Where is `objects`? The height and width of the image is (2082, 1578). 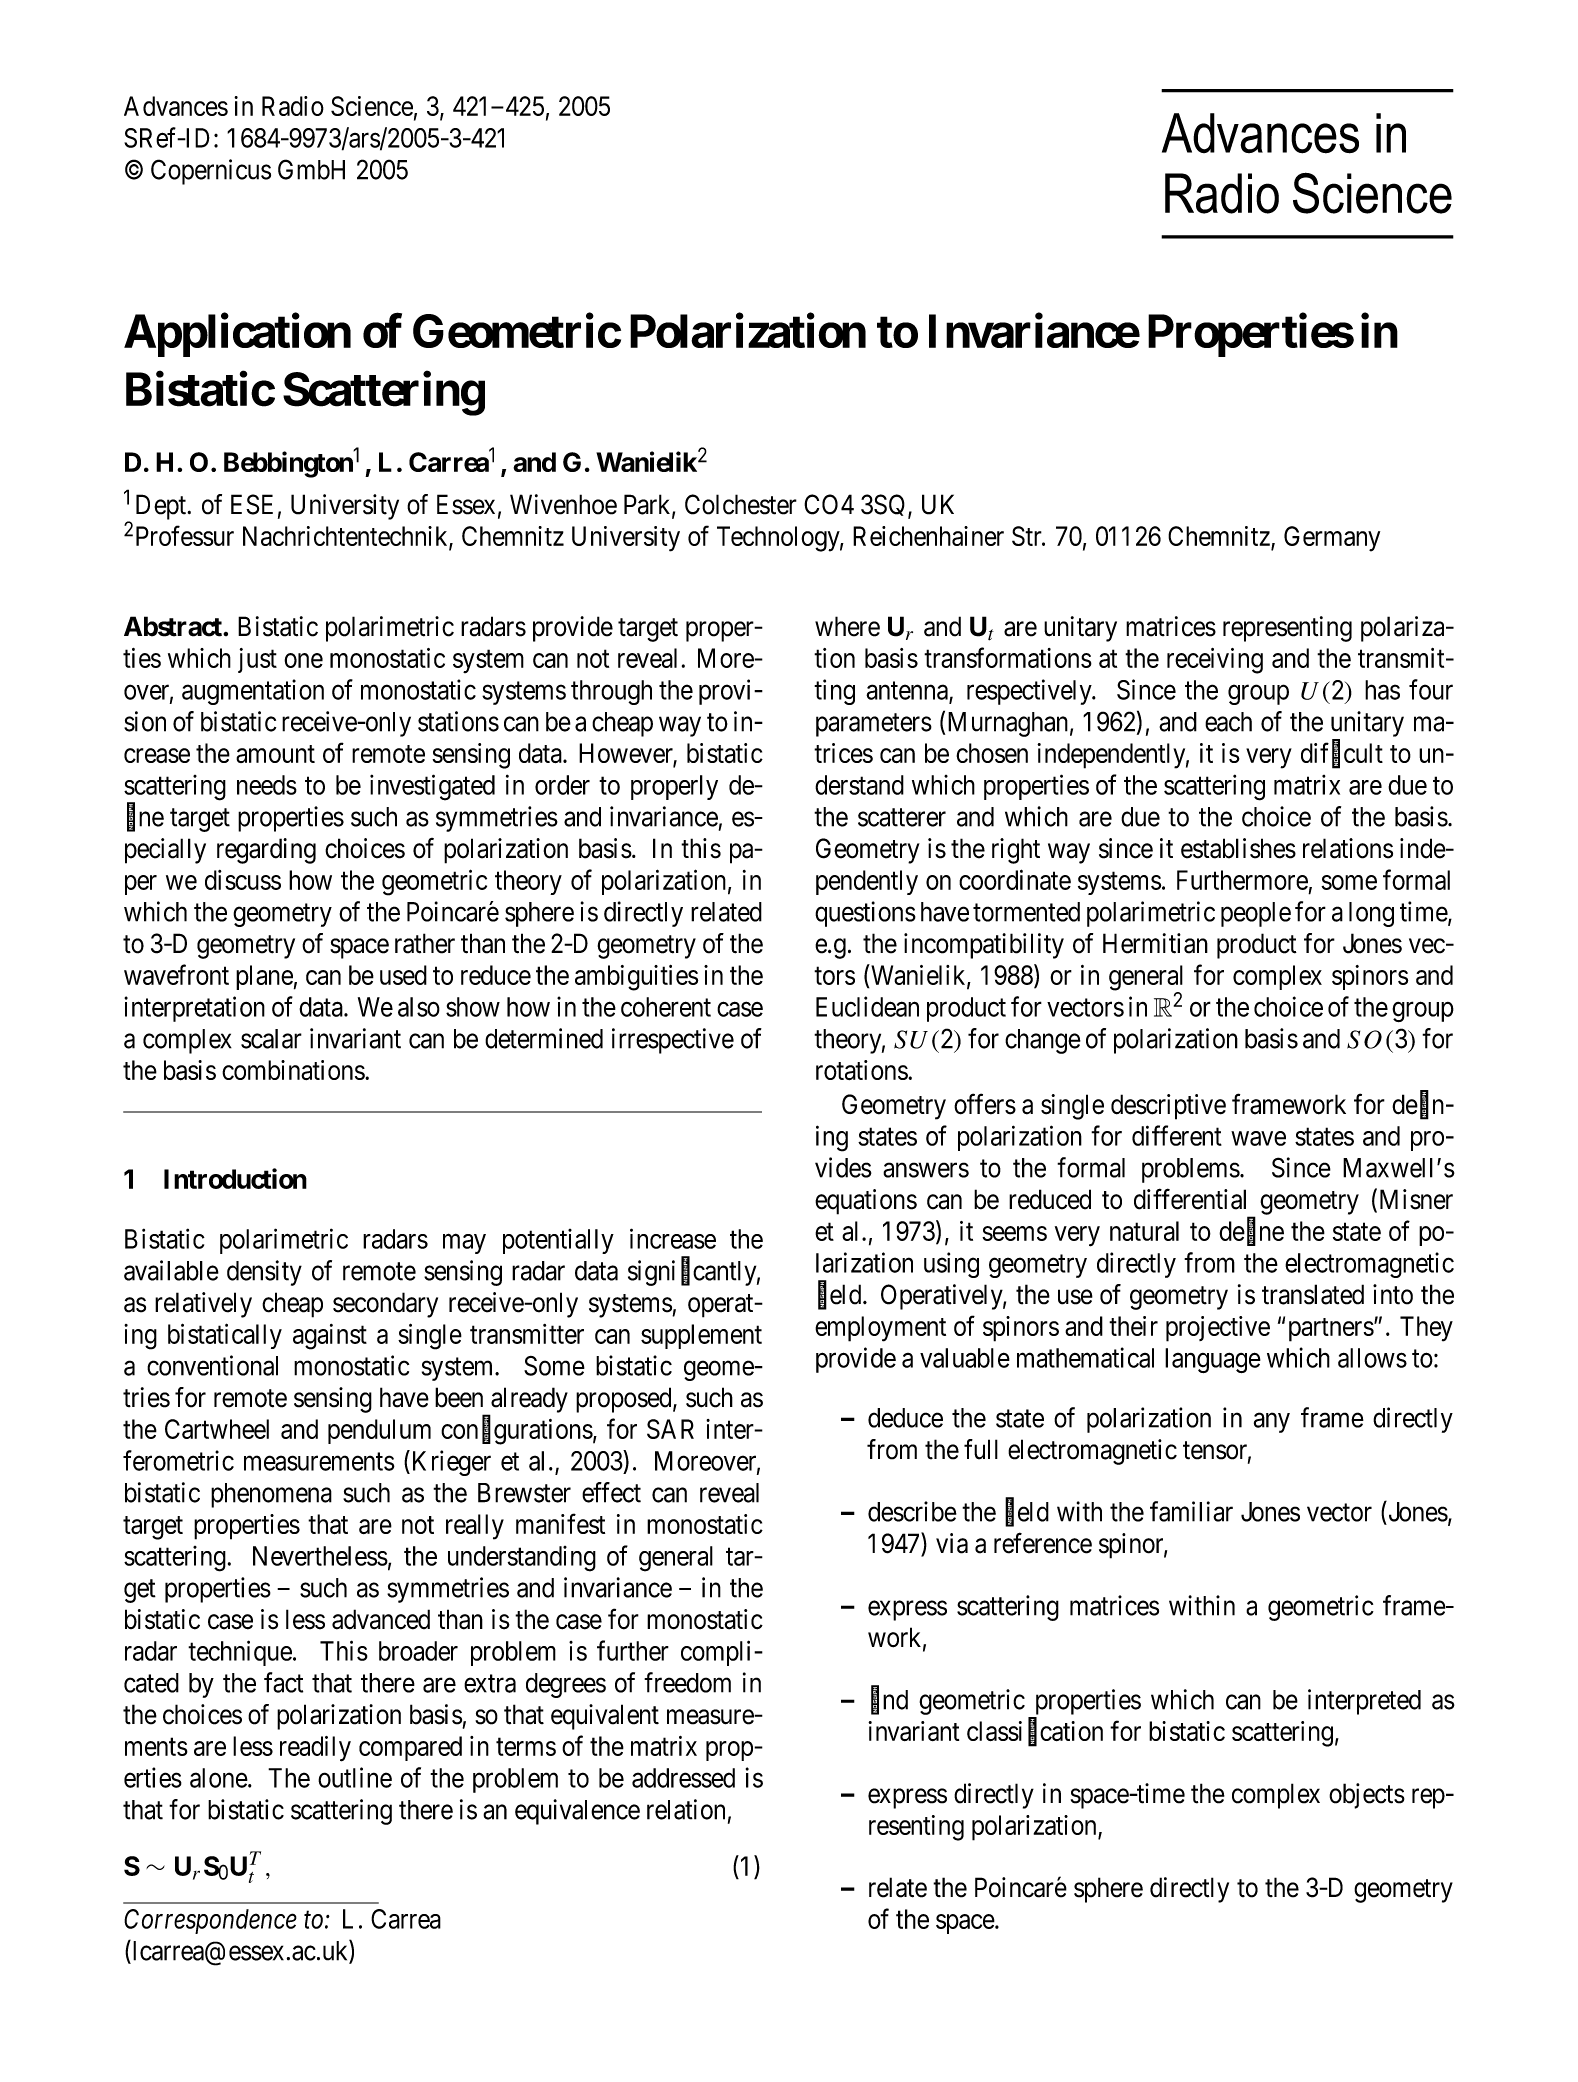 objects is located at coordinates (1367, 1796).
